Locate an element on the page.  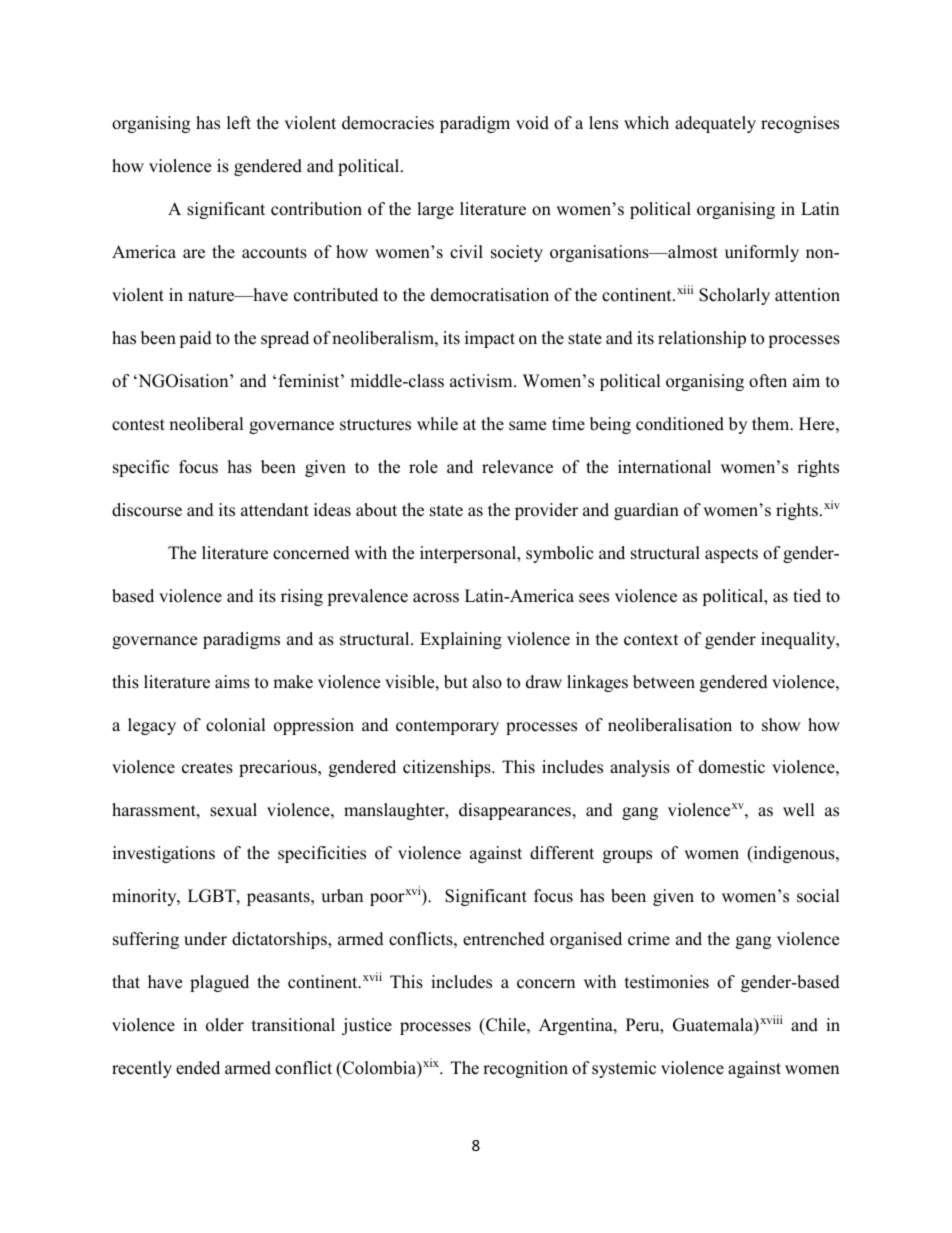
disappearances is located at coordinates (516, 811).
